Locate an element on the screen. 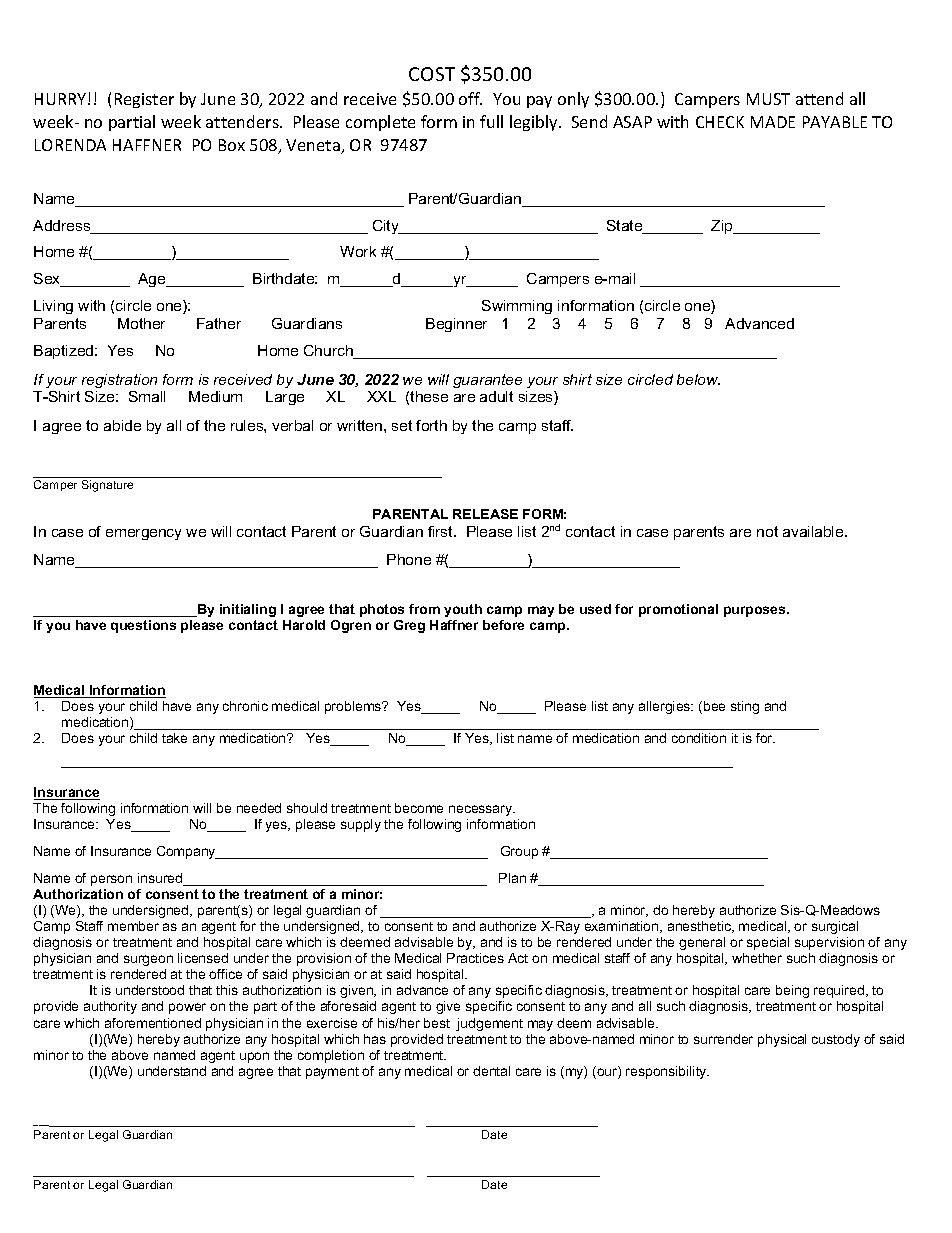  Group is located at coordinates (519, 852).
